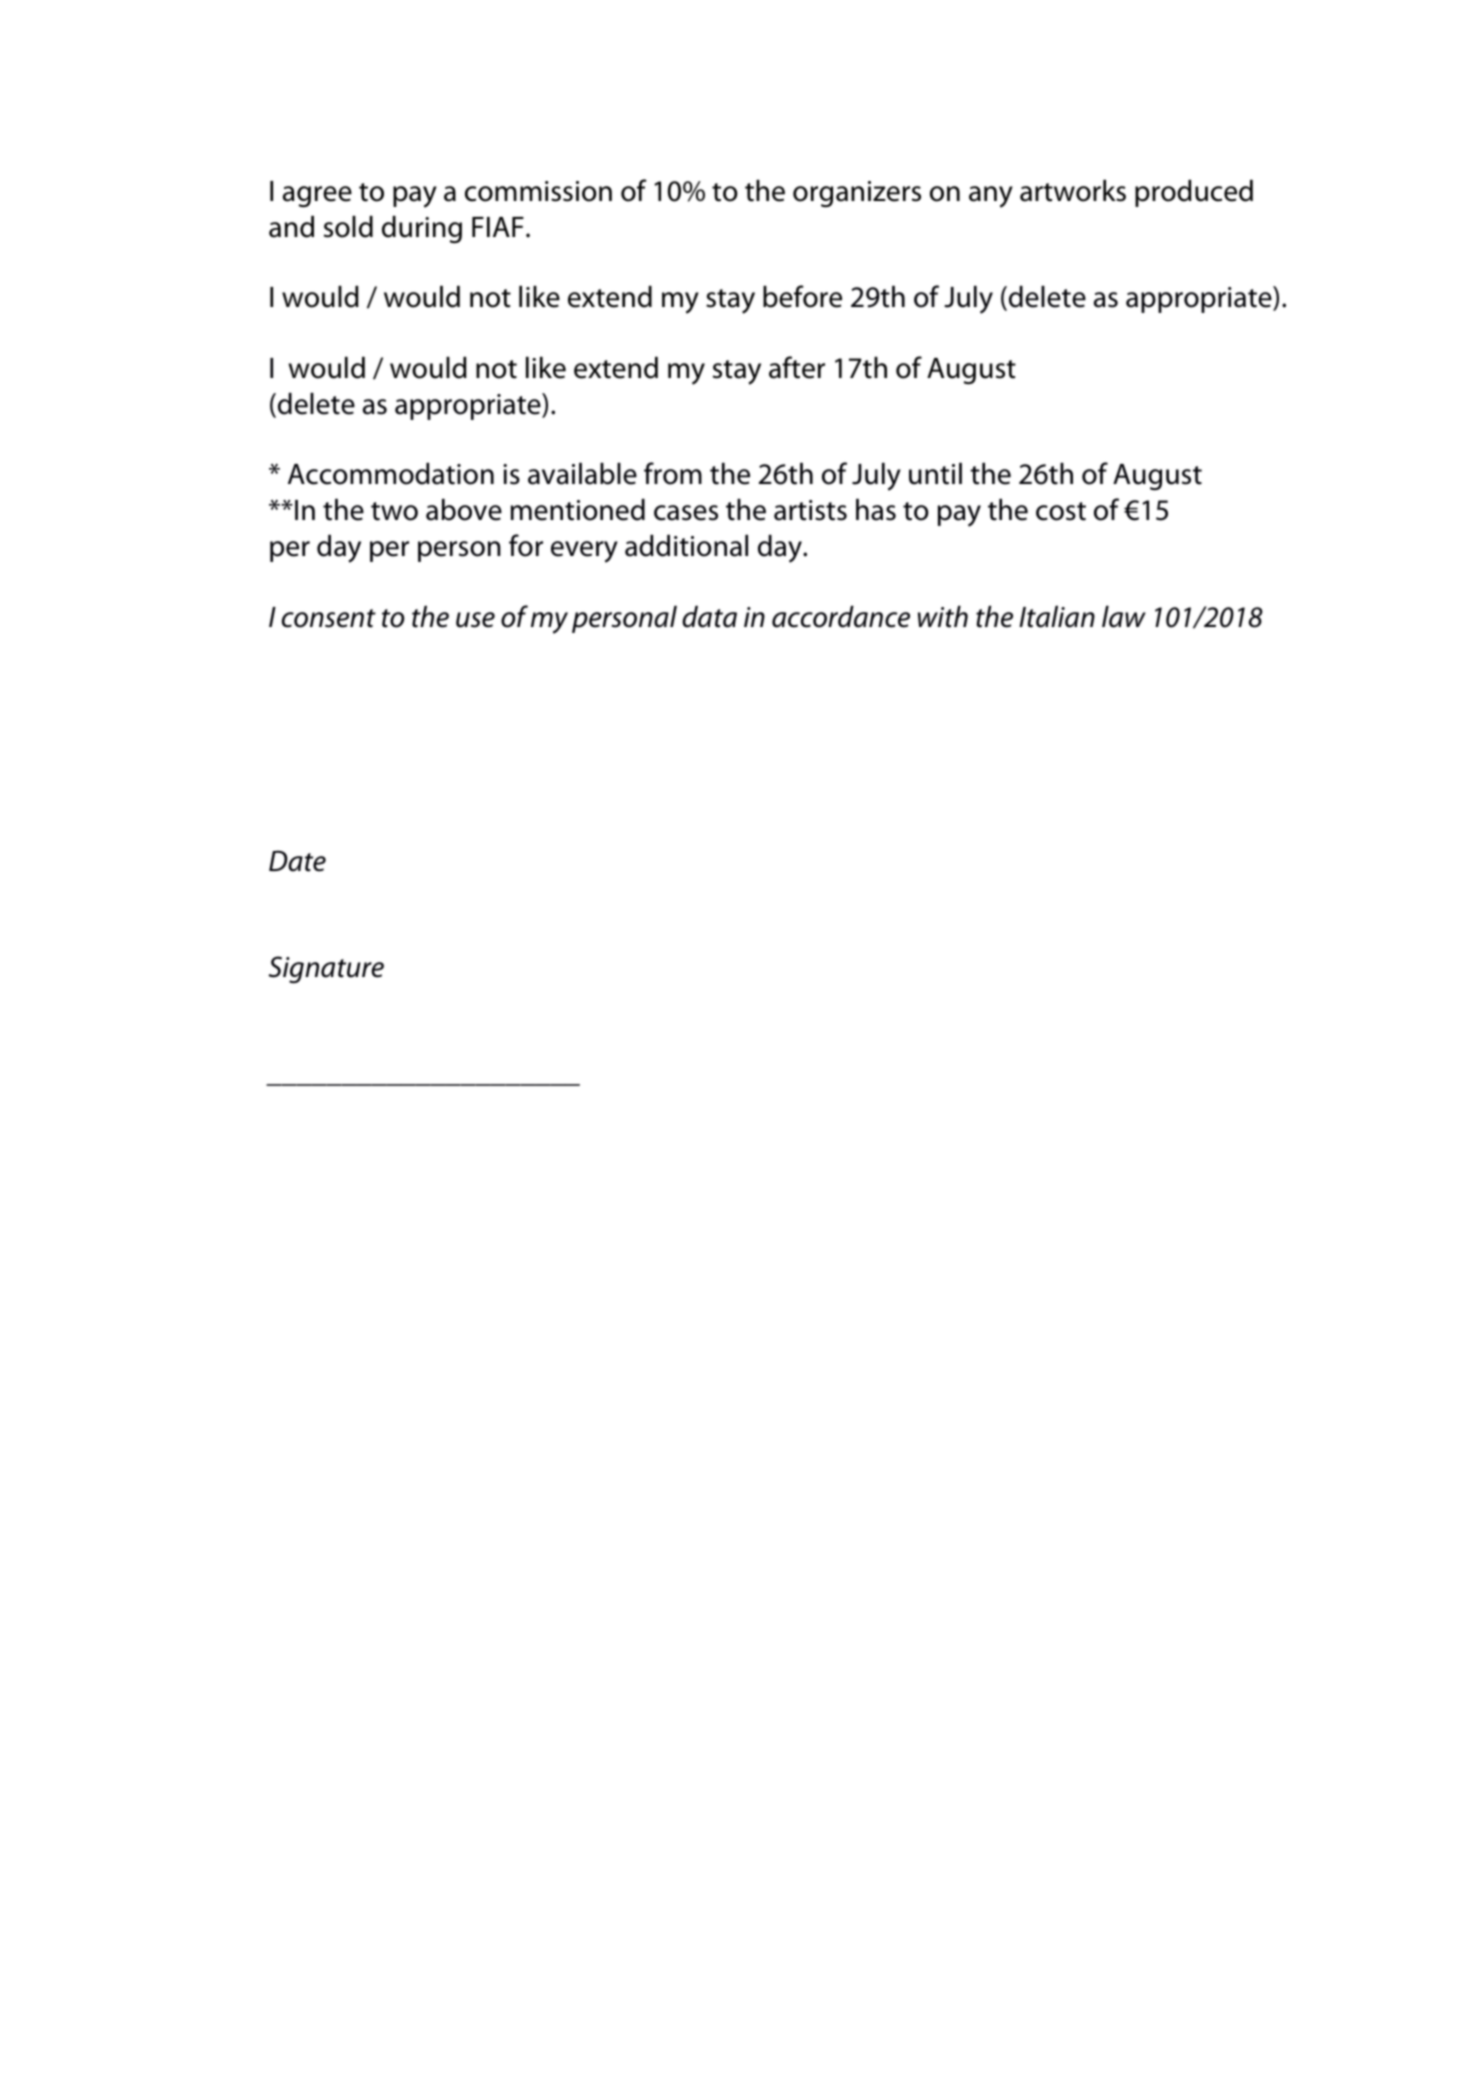 Image resolution: width=1479 pixels, height=2094 pixels. What do you see at coordinates (297, 861) in the screenshot?
I see `Date` at bounding box center [297, 861].
